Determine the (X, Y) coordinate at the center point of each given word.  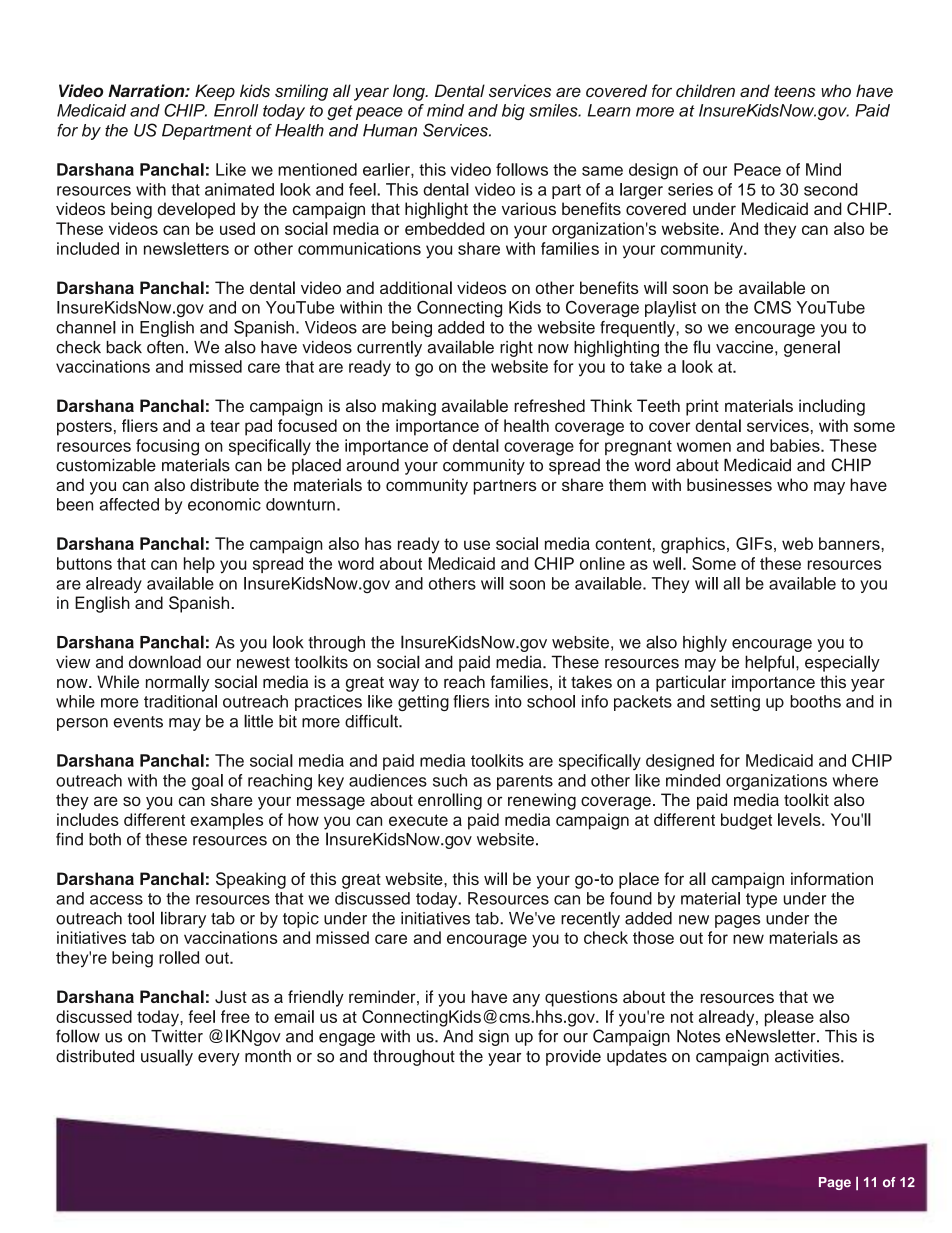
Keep (215, 92)
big (513, 112)
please (789, 1018)
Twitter (177, 1036)
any (526, 1000)
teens (794, 91)
